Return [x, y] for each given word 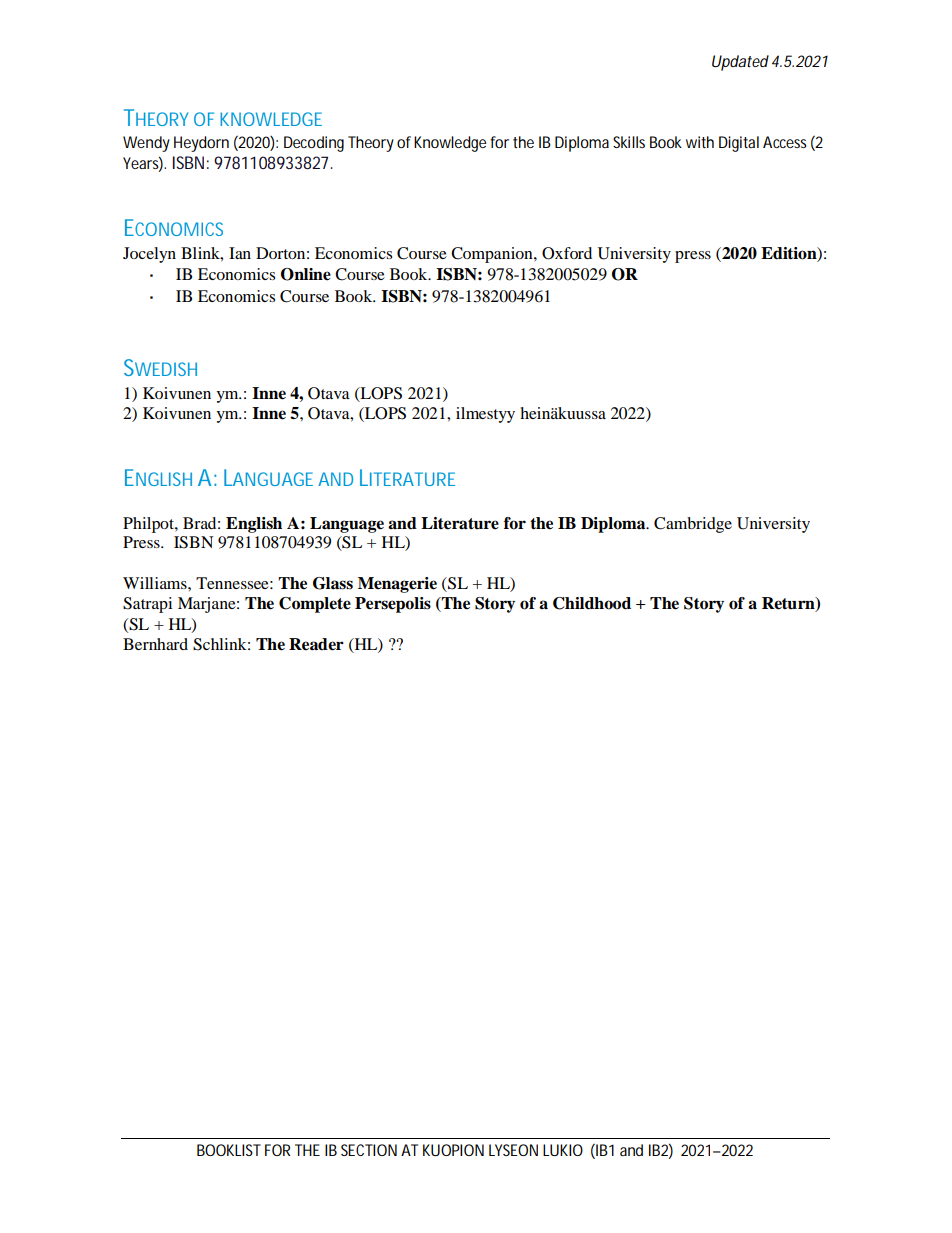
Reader [316, 644]
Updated [740, 63]
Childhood [592, 603]
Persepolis [393, 605]
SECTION [369, 1150]
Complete [315, 605]
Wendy [146, 144]
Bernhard [155, 644]
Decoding [314, 144]
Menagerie [397, 585]
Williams [156, 583]
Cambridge [693, 525]
